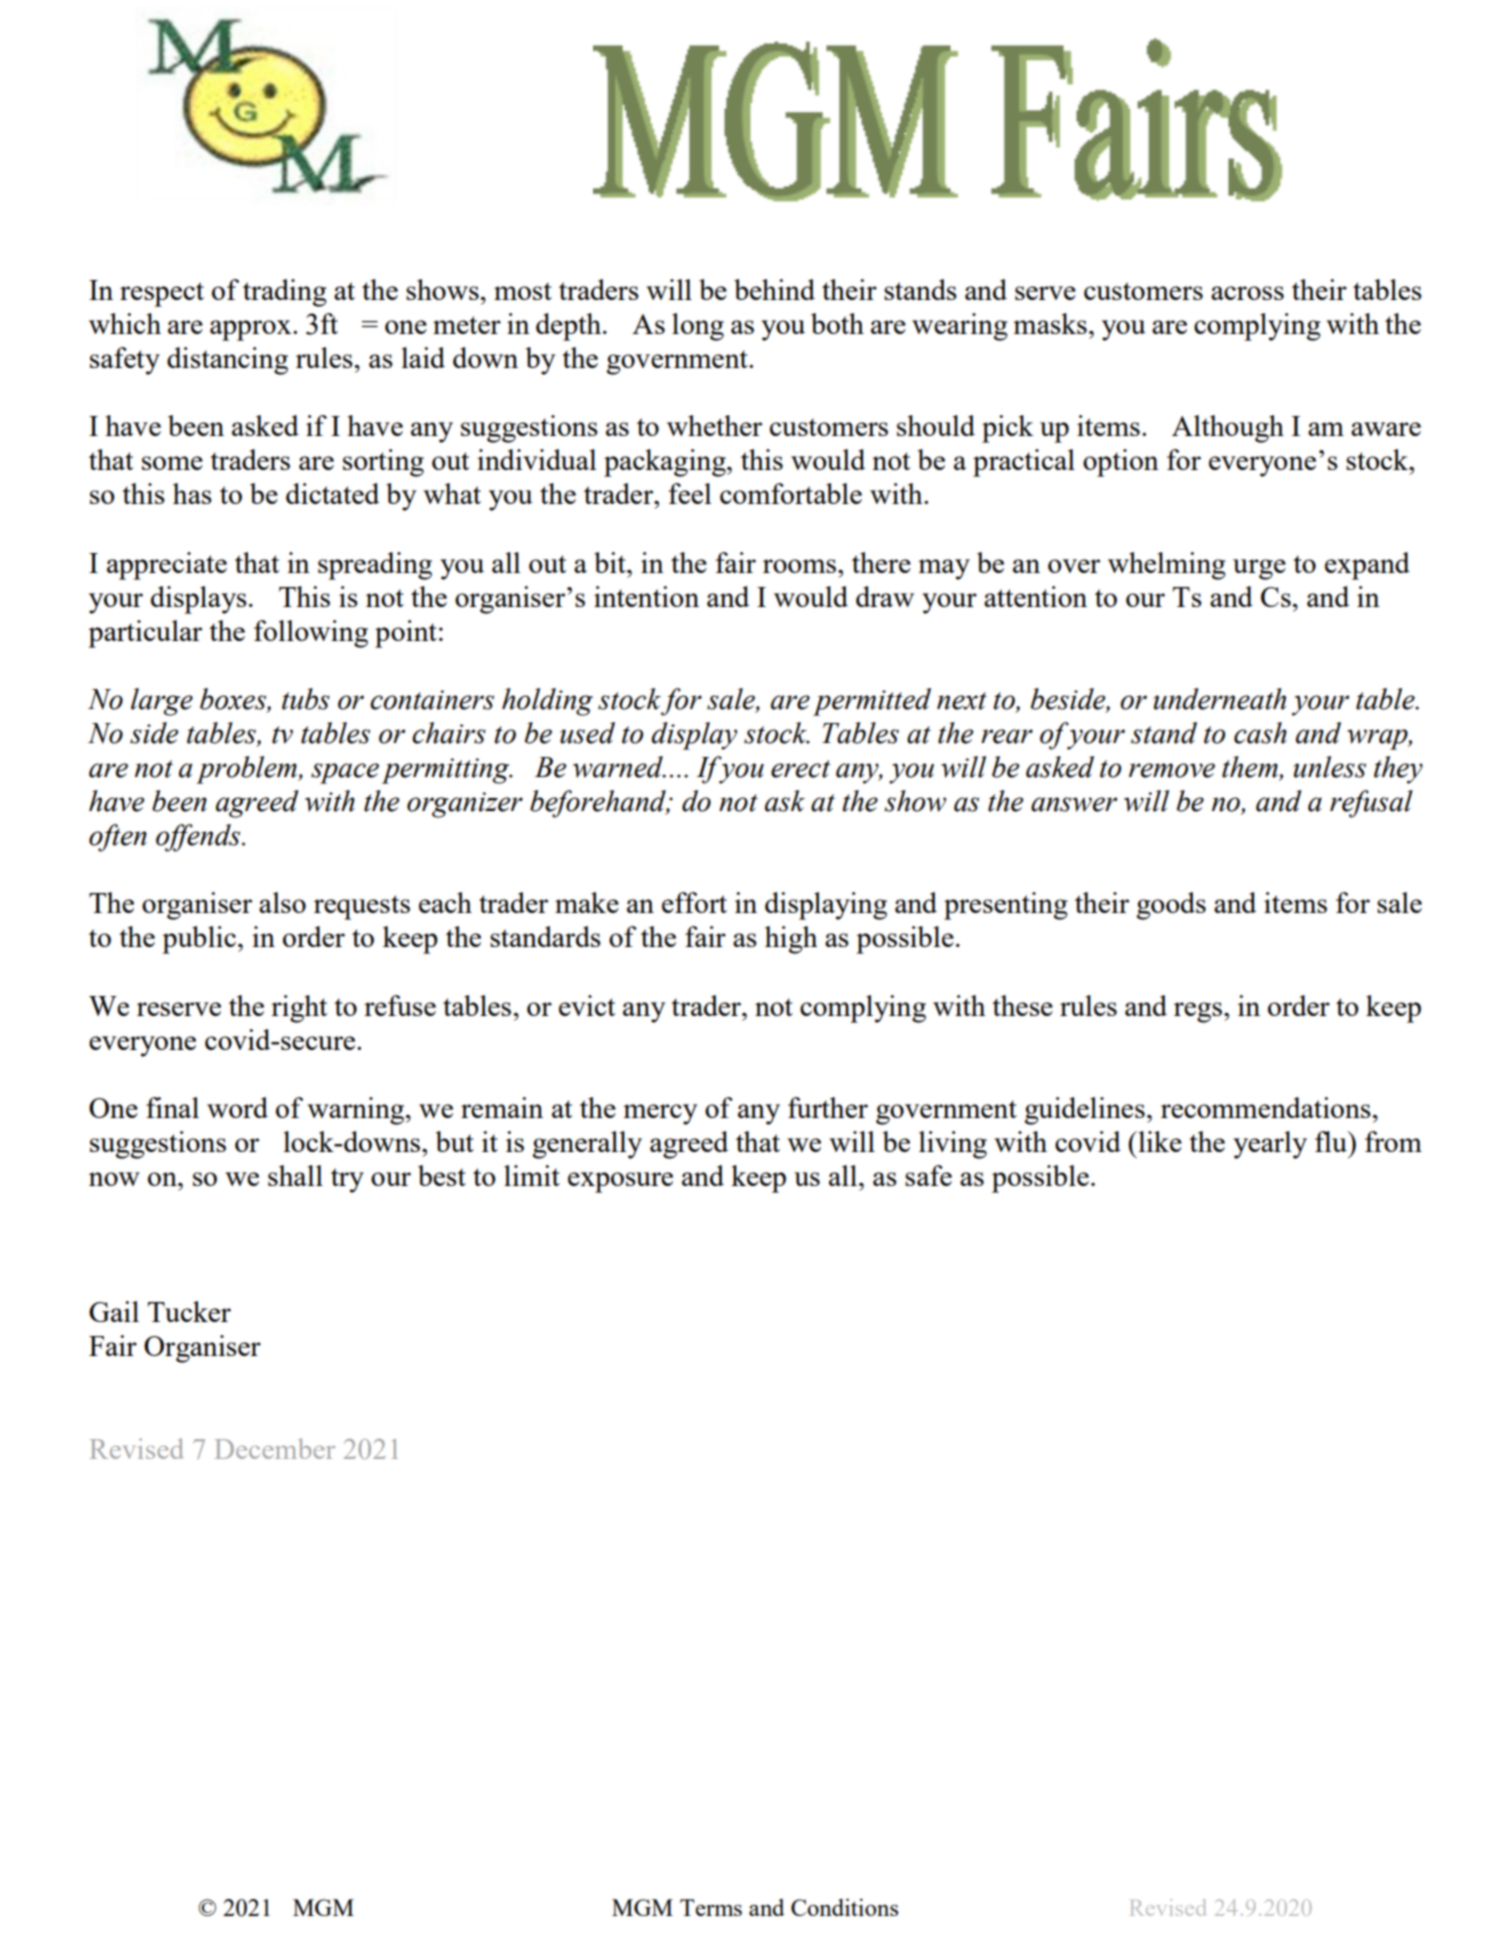  I want to click on recommendations, so click(1266, 1107).
